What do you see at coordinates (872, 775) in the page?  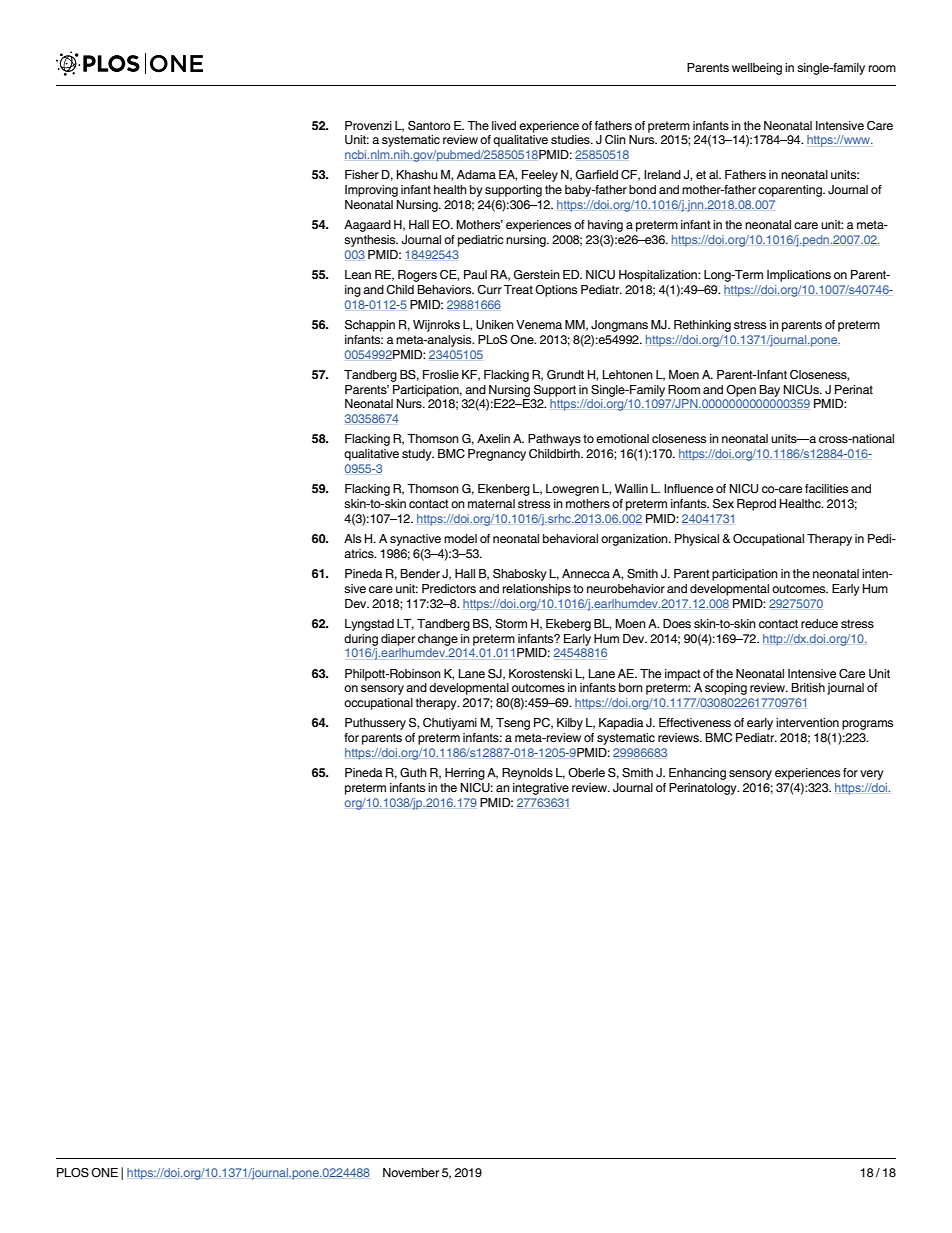 I see `very` at bounding box center [872, 775].
